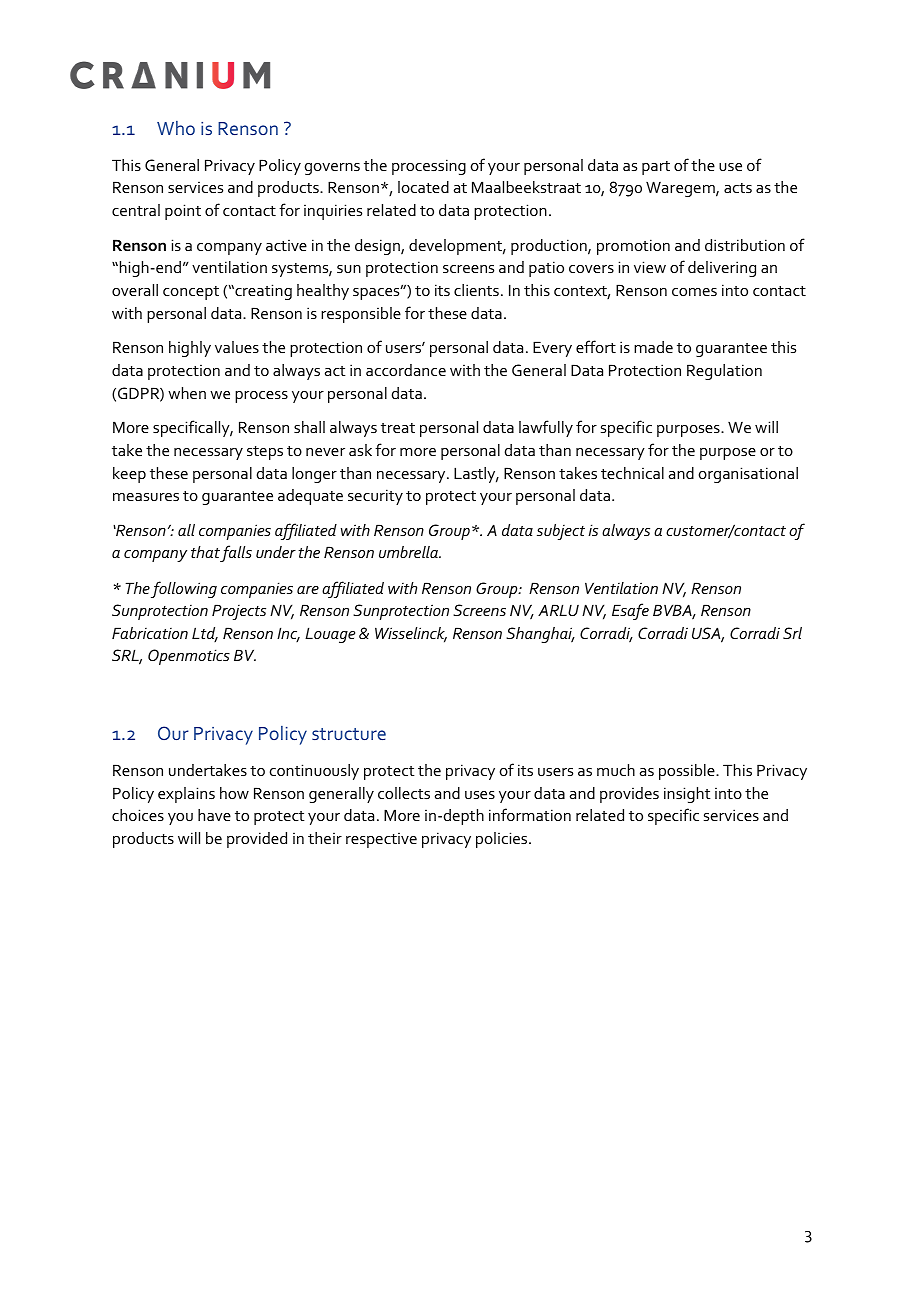 The width and height of the screenshot is (924, 1309). Describe the element at coordinates (176, 128) in the screenshot. I see `Who` at that location.
